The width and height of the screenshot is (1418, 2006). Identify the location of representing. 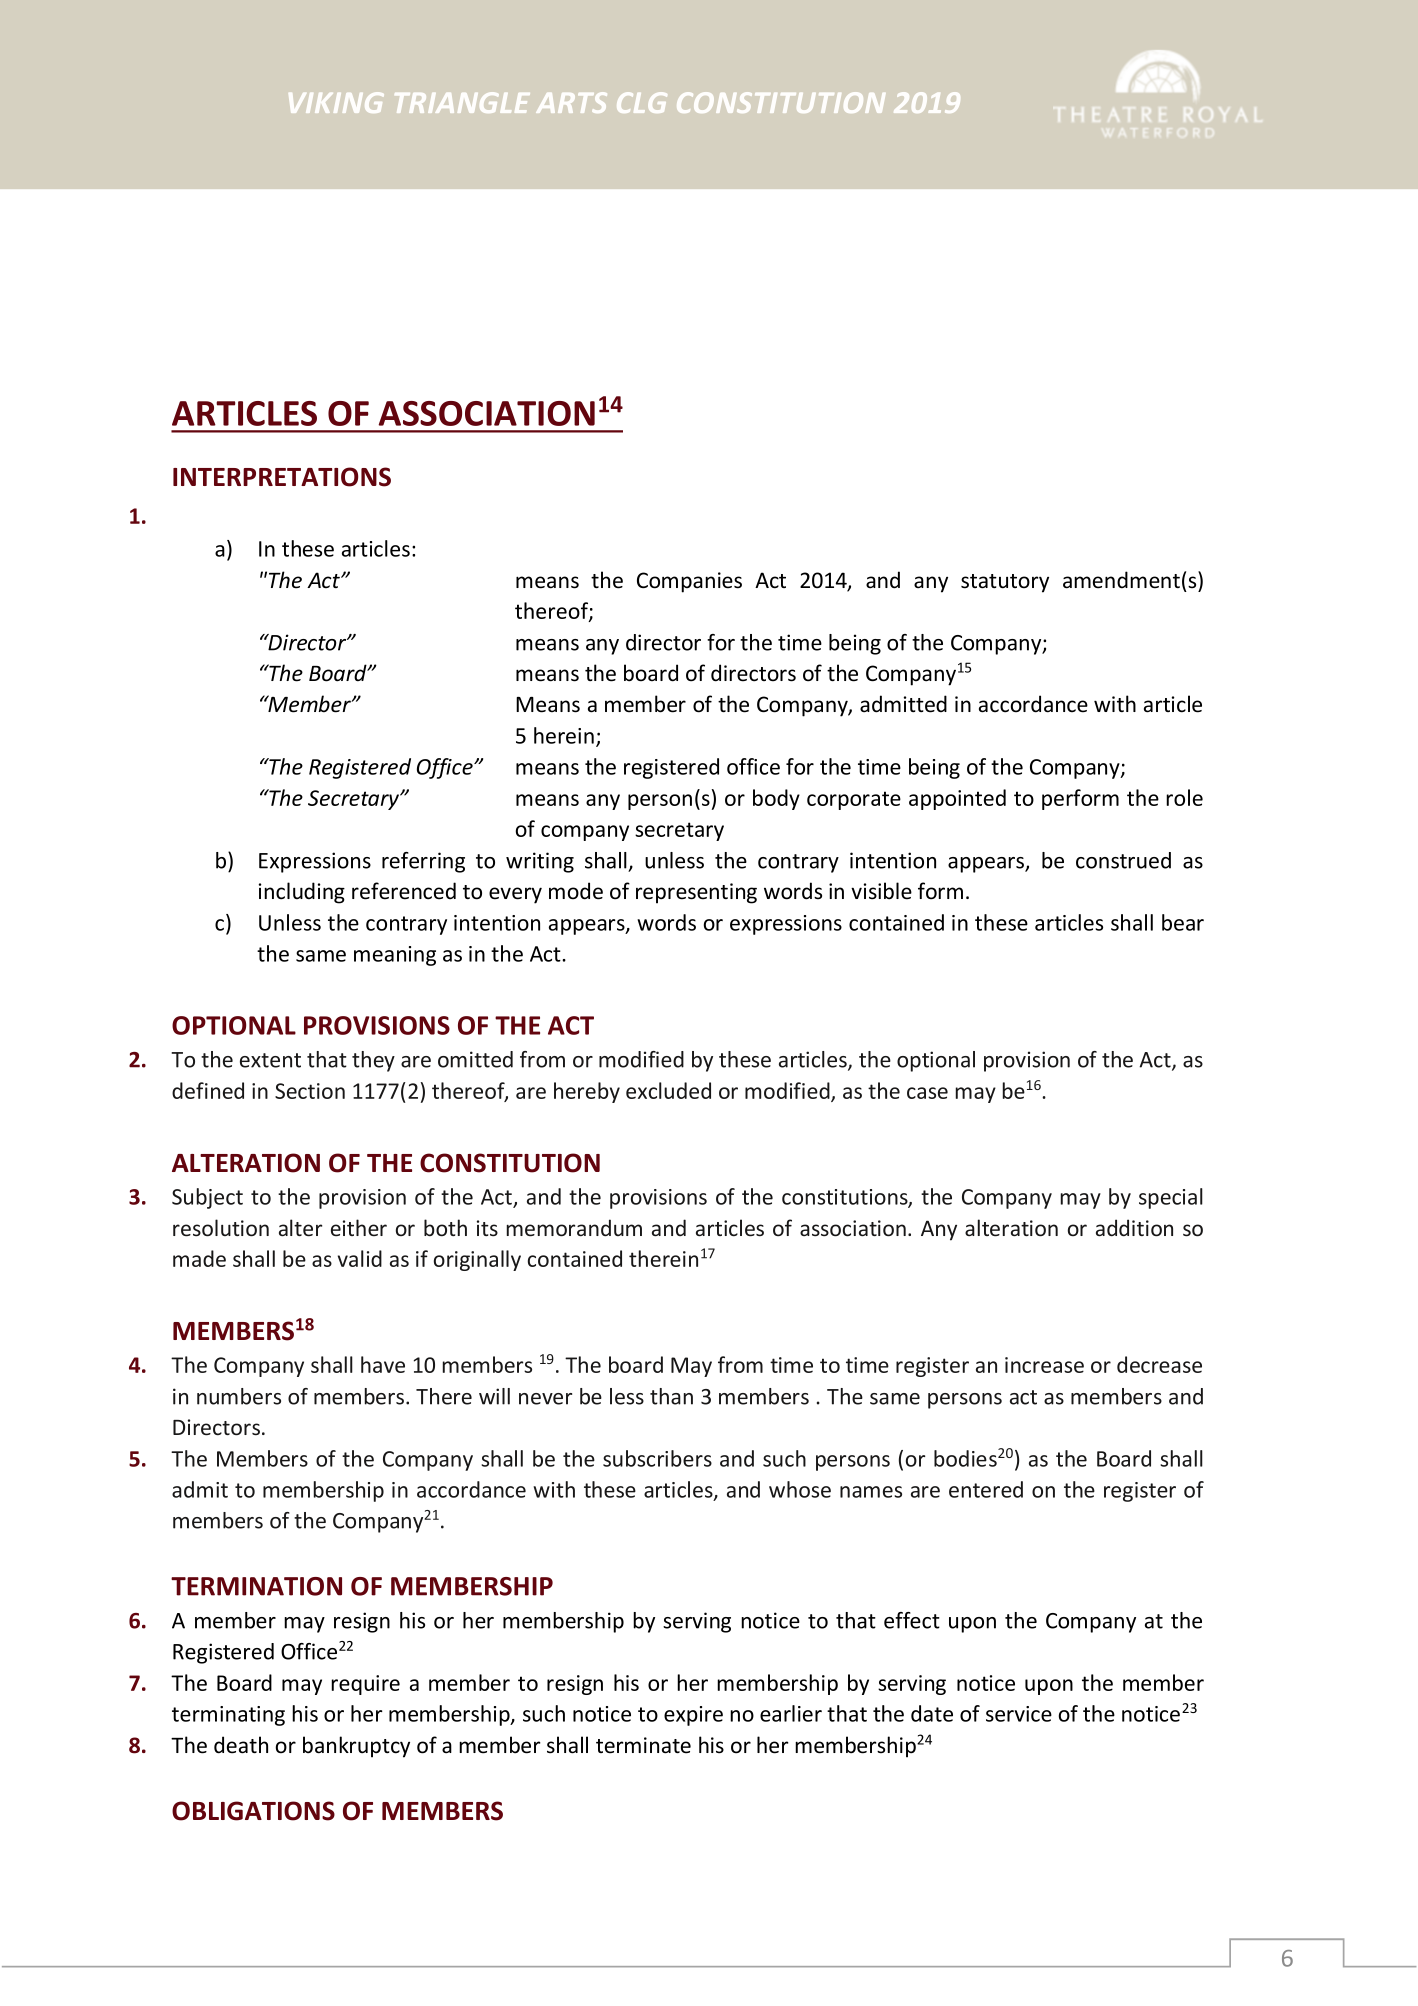
(696, 893).
